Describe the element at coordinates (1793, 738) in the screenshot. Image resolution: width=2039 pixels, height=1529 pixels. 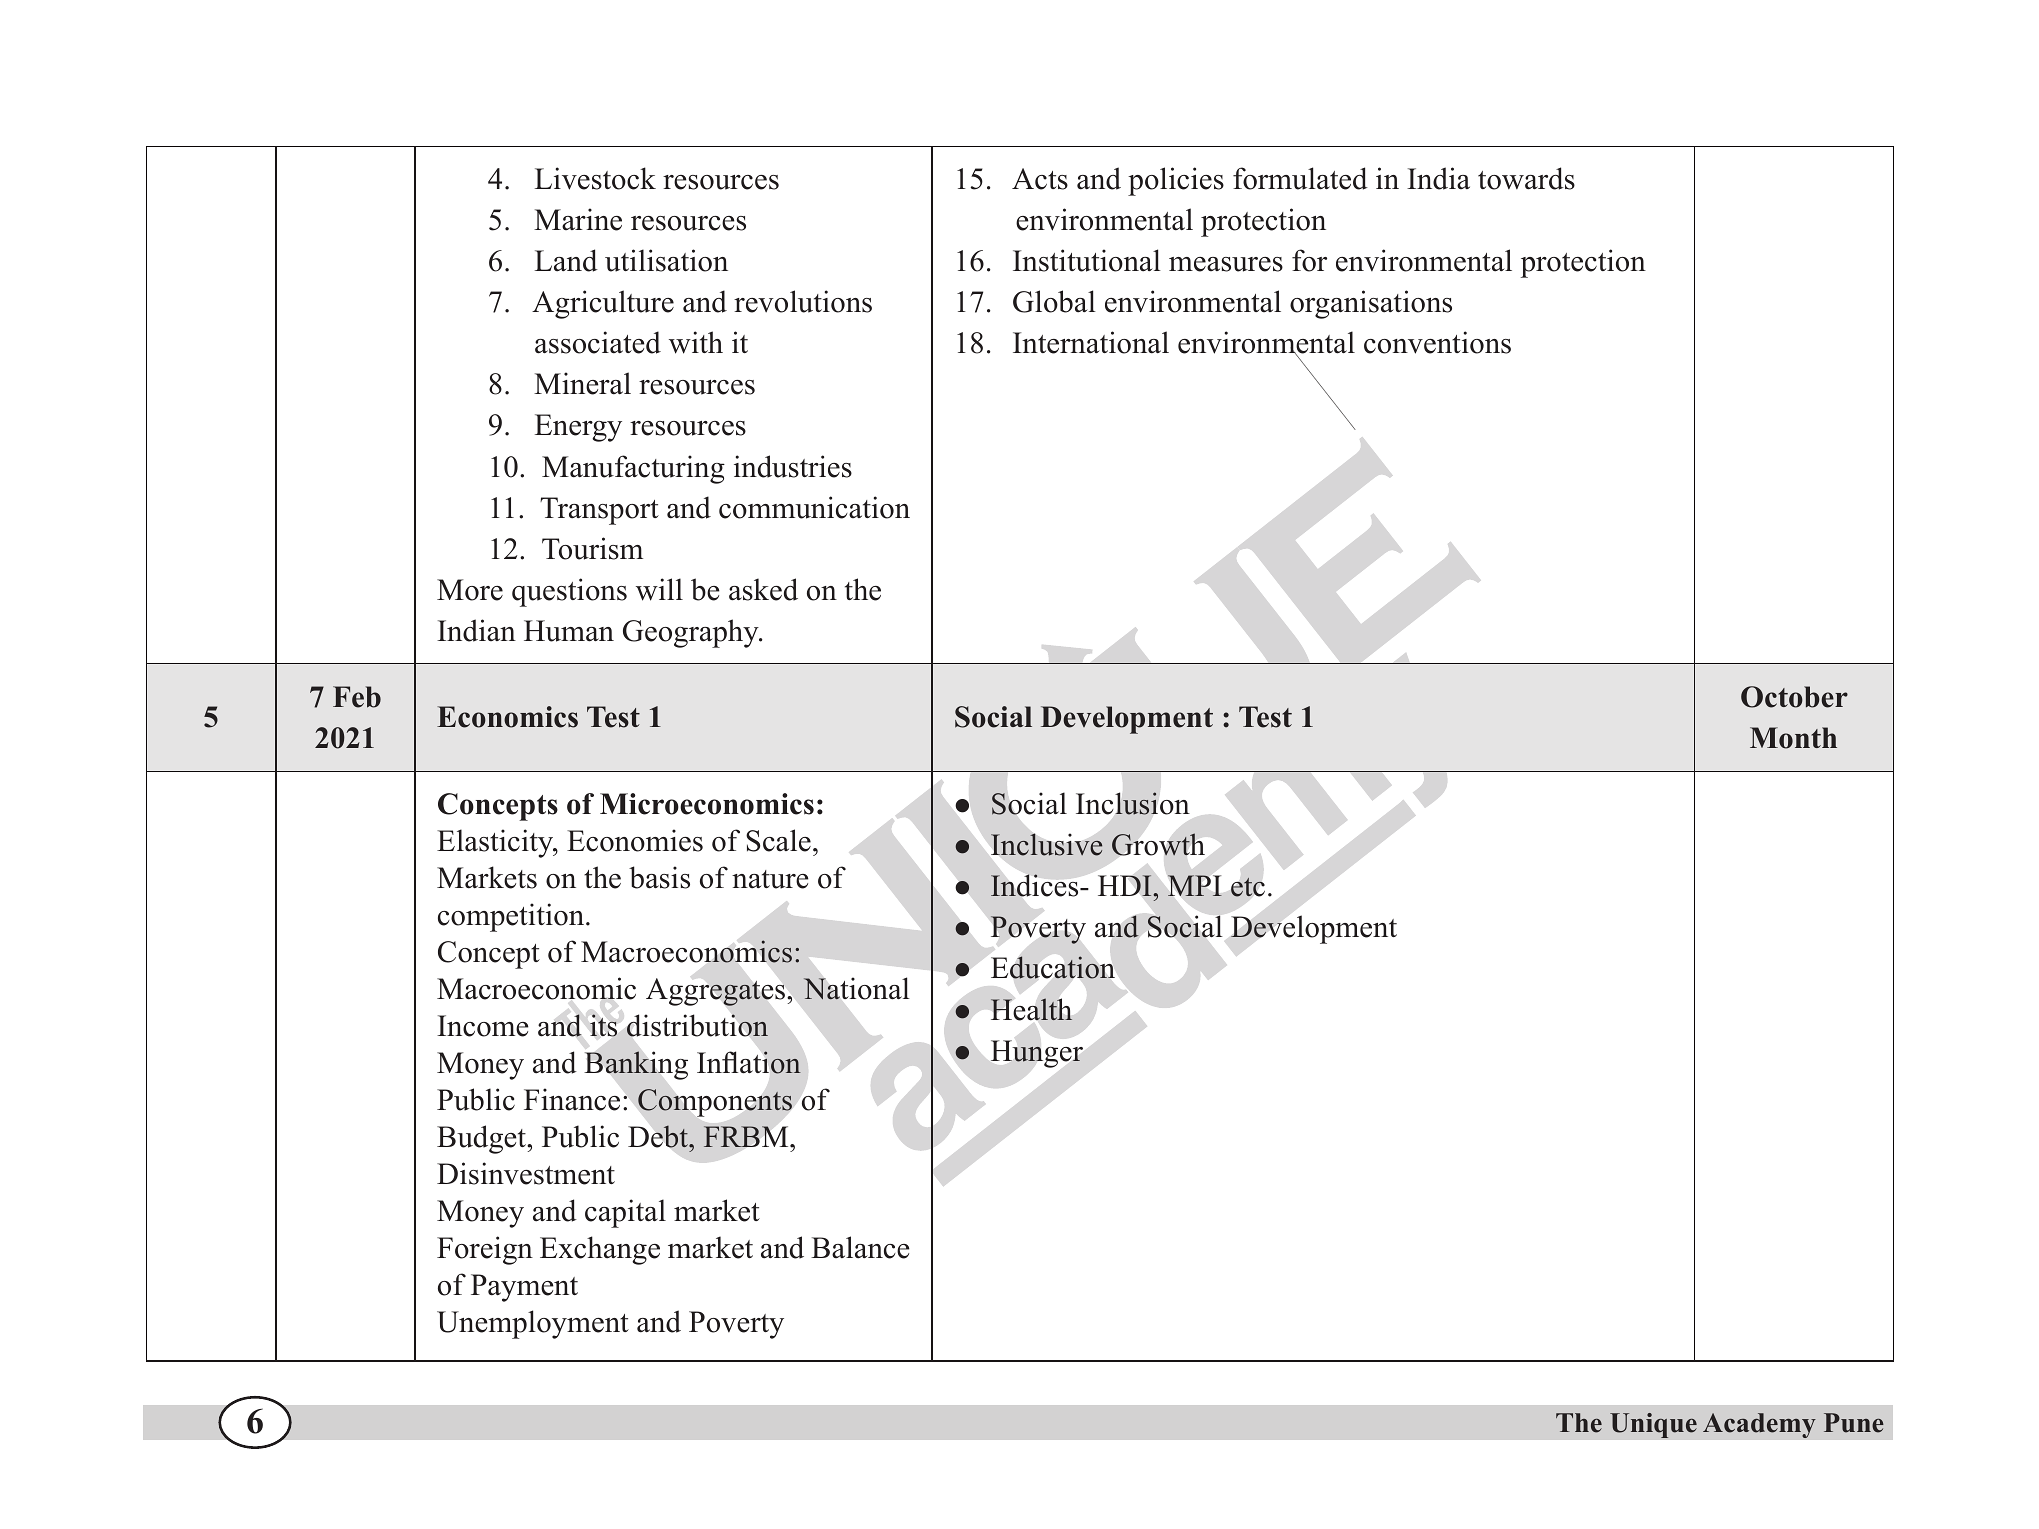
I see `Month` at that location.
